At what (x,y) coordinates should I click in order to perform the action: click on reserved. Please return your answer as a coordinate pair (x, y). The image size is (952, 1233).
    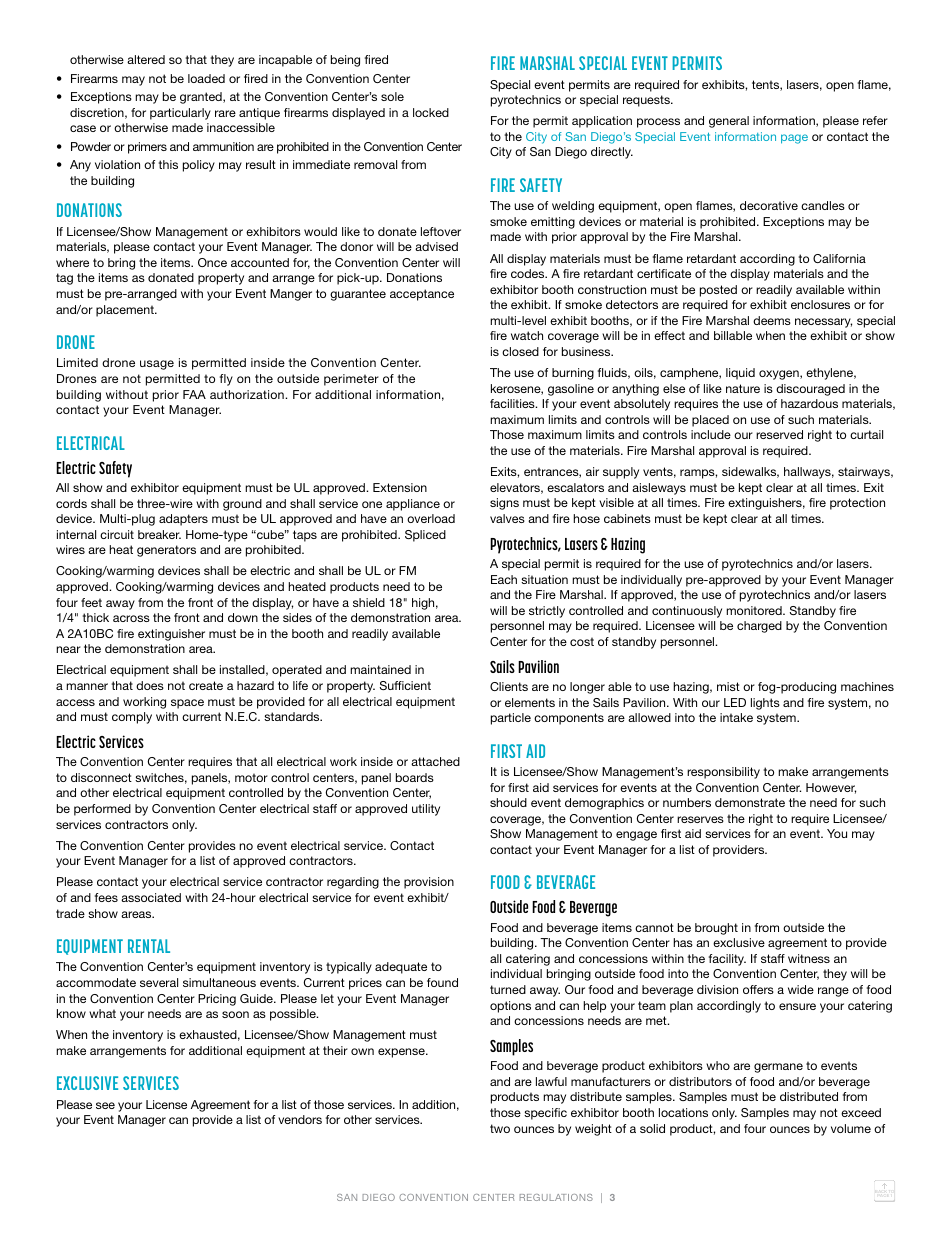
    Looking at the image, I should click on (779, 434).
